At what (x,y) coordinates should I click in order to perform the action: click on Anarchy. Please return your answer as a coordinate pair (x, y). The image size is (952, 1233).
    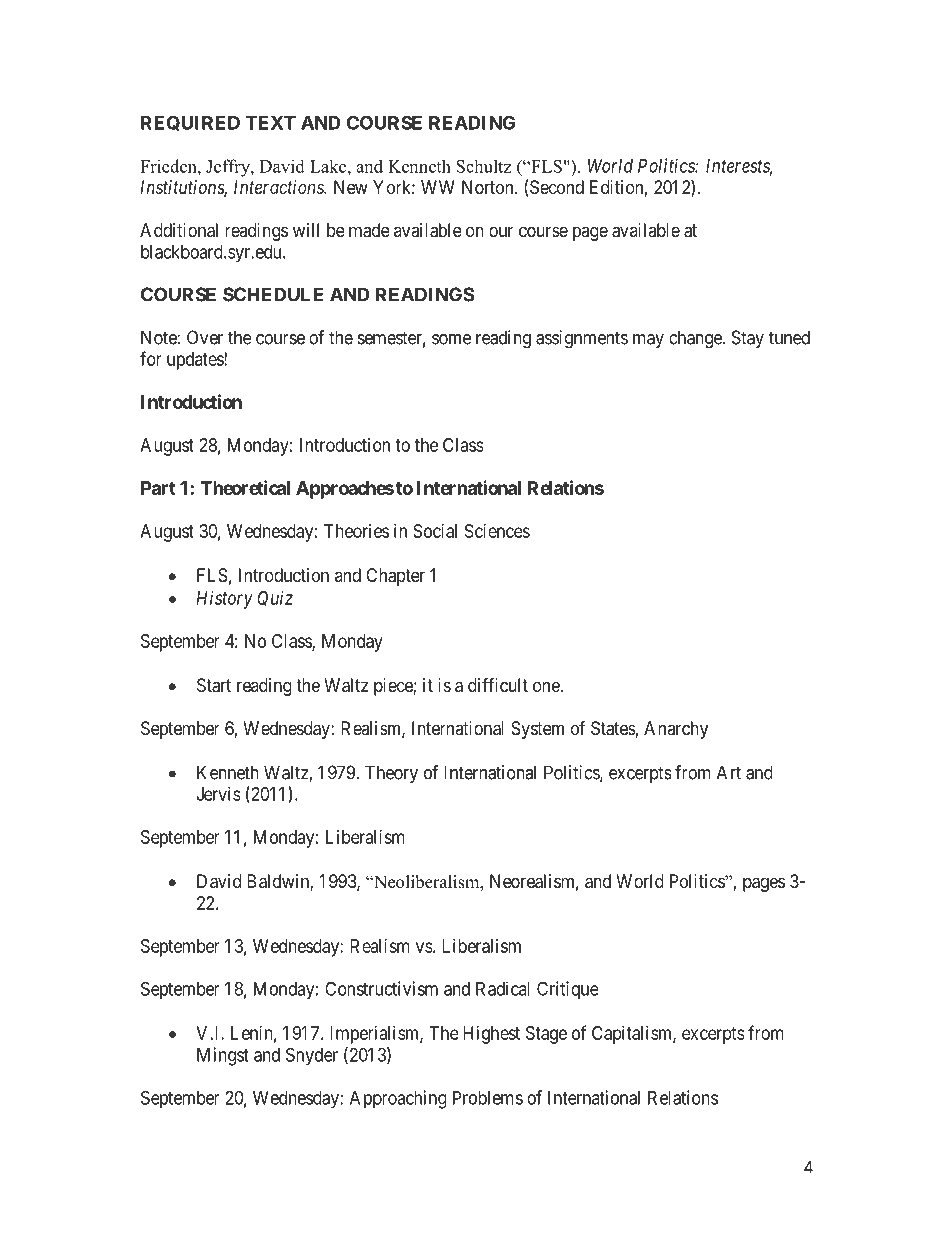
    Looking at the image, I should click on (676, 730).
